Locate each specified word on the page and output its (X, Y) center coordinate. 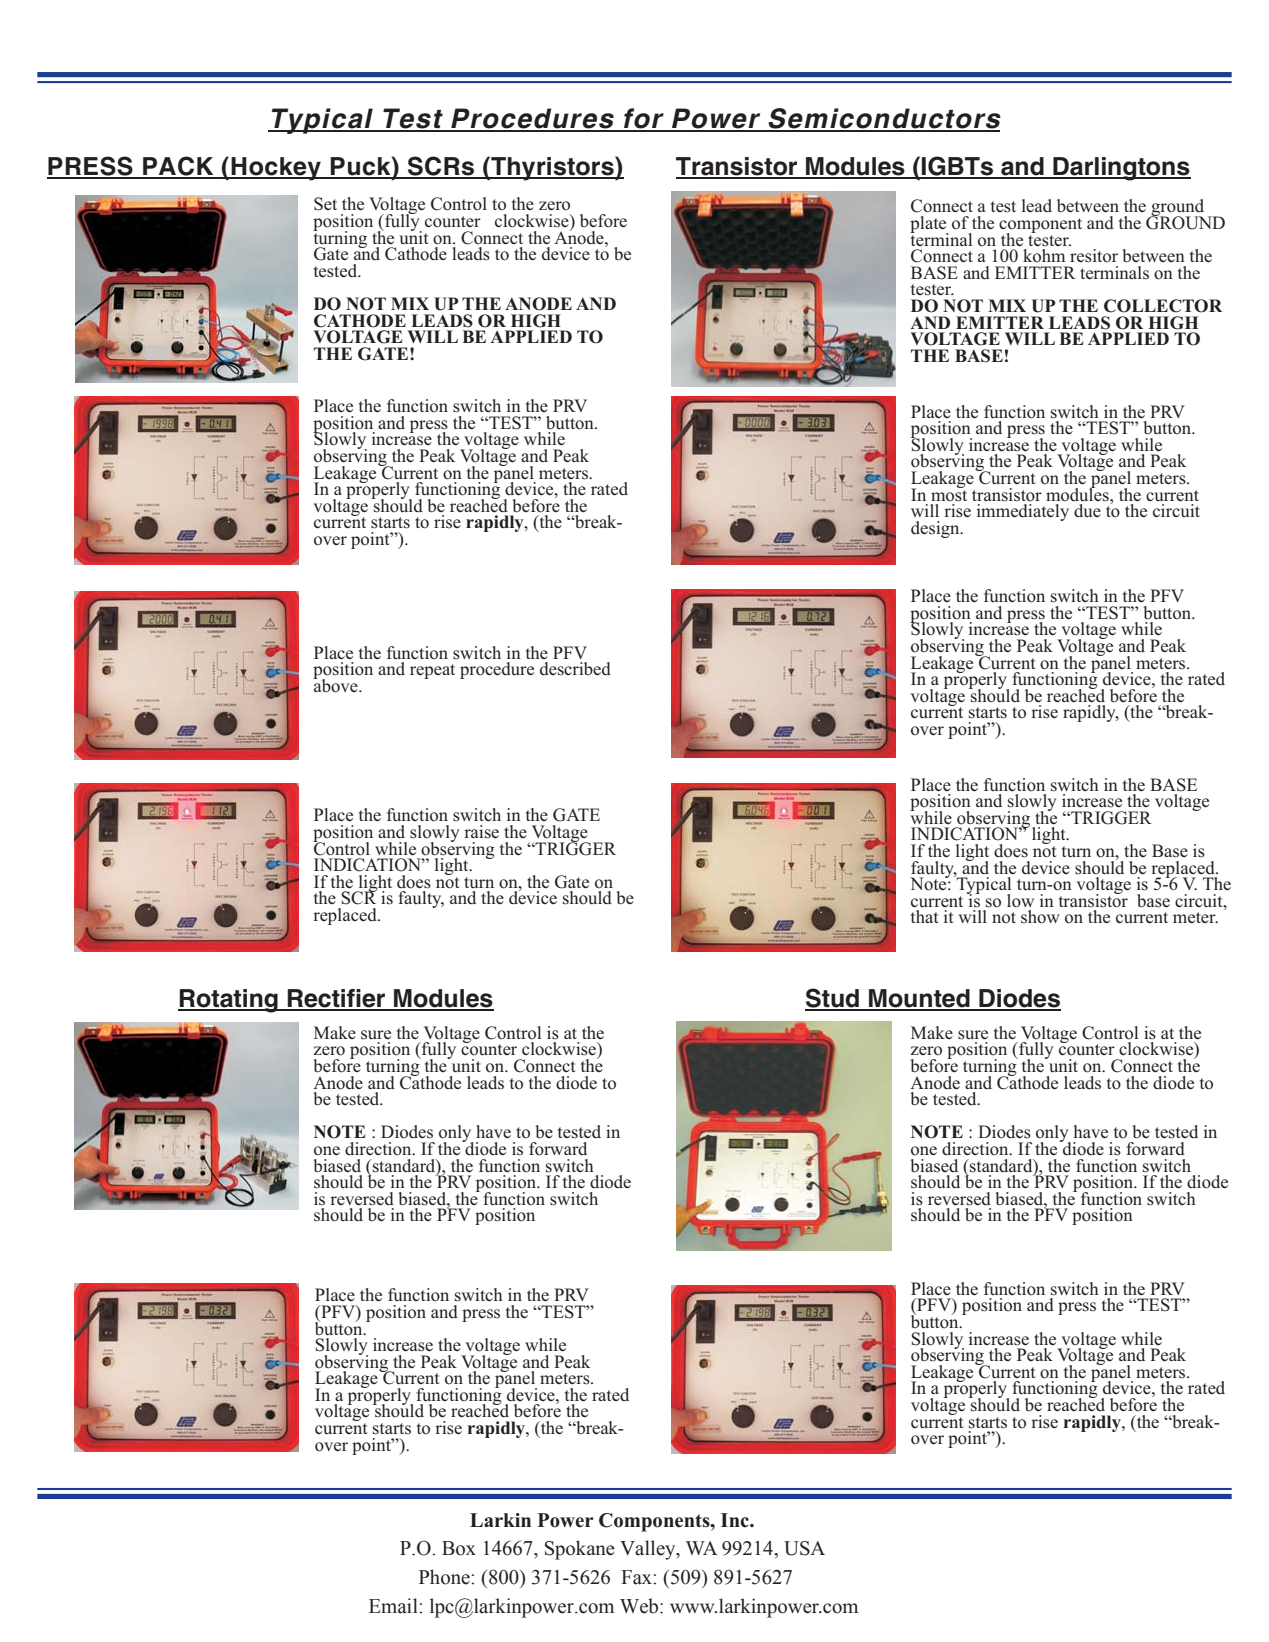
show (1040, 917)
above (336, 685)
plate (929, 225)
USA (804, 1548)
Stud (833, 999)
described (575, 669)
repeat (432, 671)
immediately (1023, 512)
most (949, 494)
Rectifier (336, 999)
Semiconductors (884, 119)
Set (325, 204)
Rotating (229, 1001)
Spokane (580, 1550)
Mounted (919, 999)
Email (394, 1606)
